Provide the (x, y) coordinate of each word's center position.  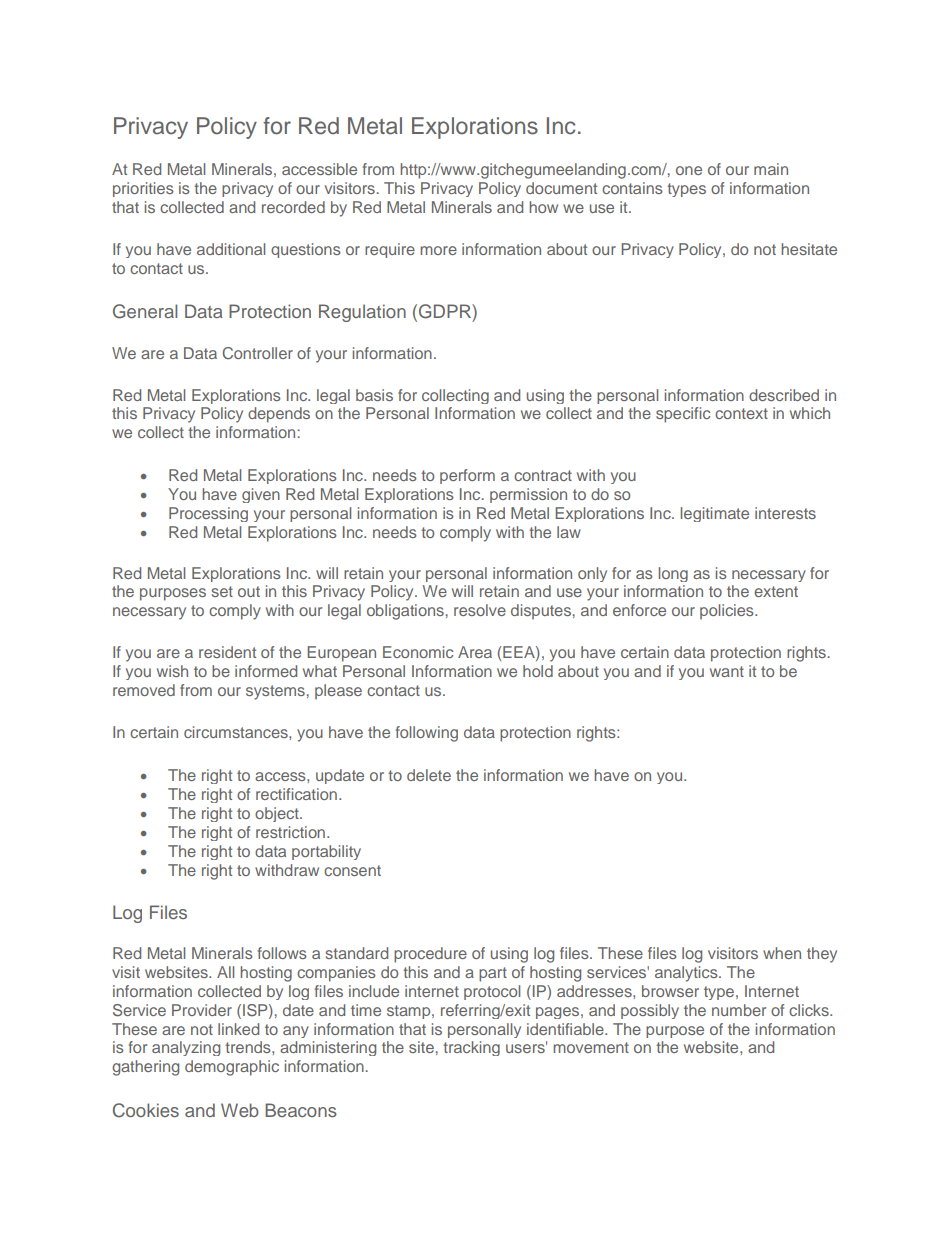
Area (475, 652)
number (739, 1010)
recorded (293, 207)
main (771, 169)
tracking (471, 1048)
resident (227, 652)
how (543, 207)
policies (728, 611)
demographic (232, 1068)
